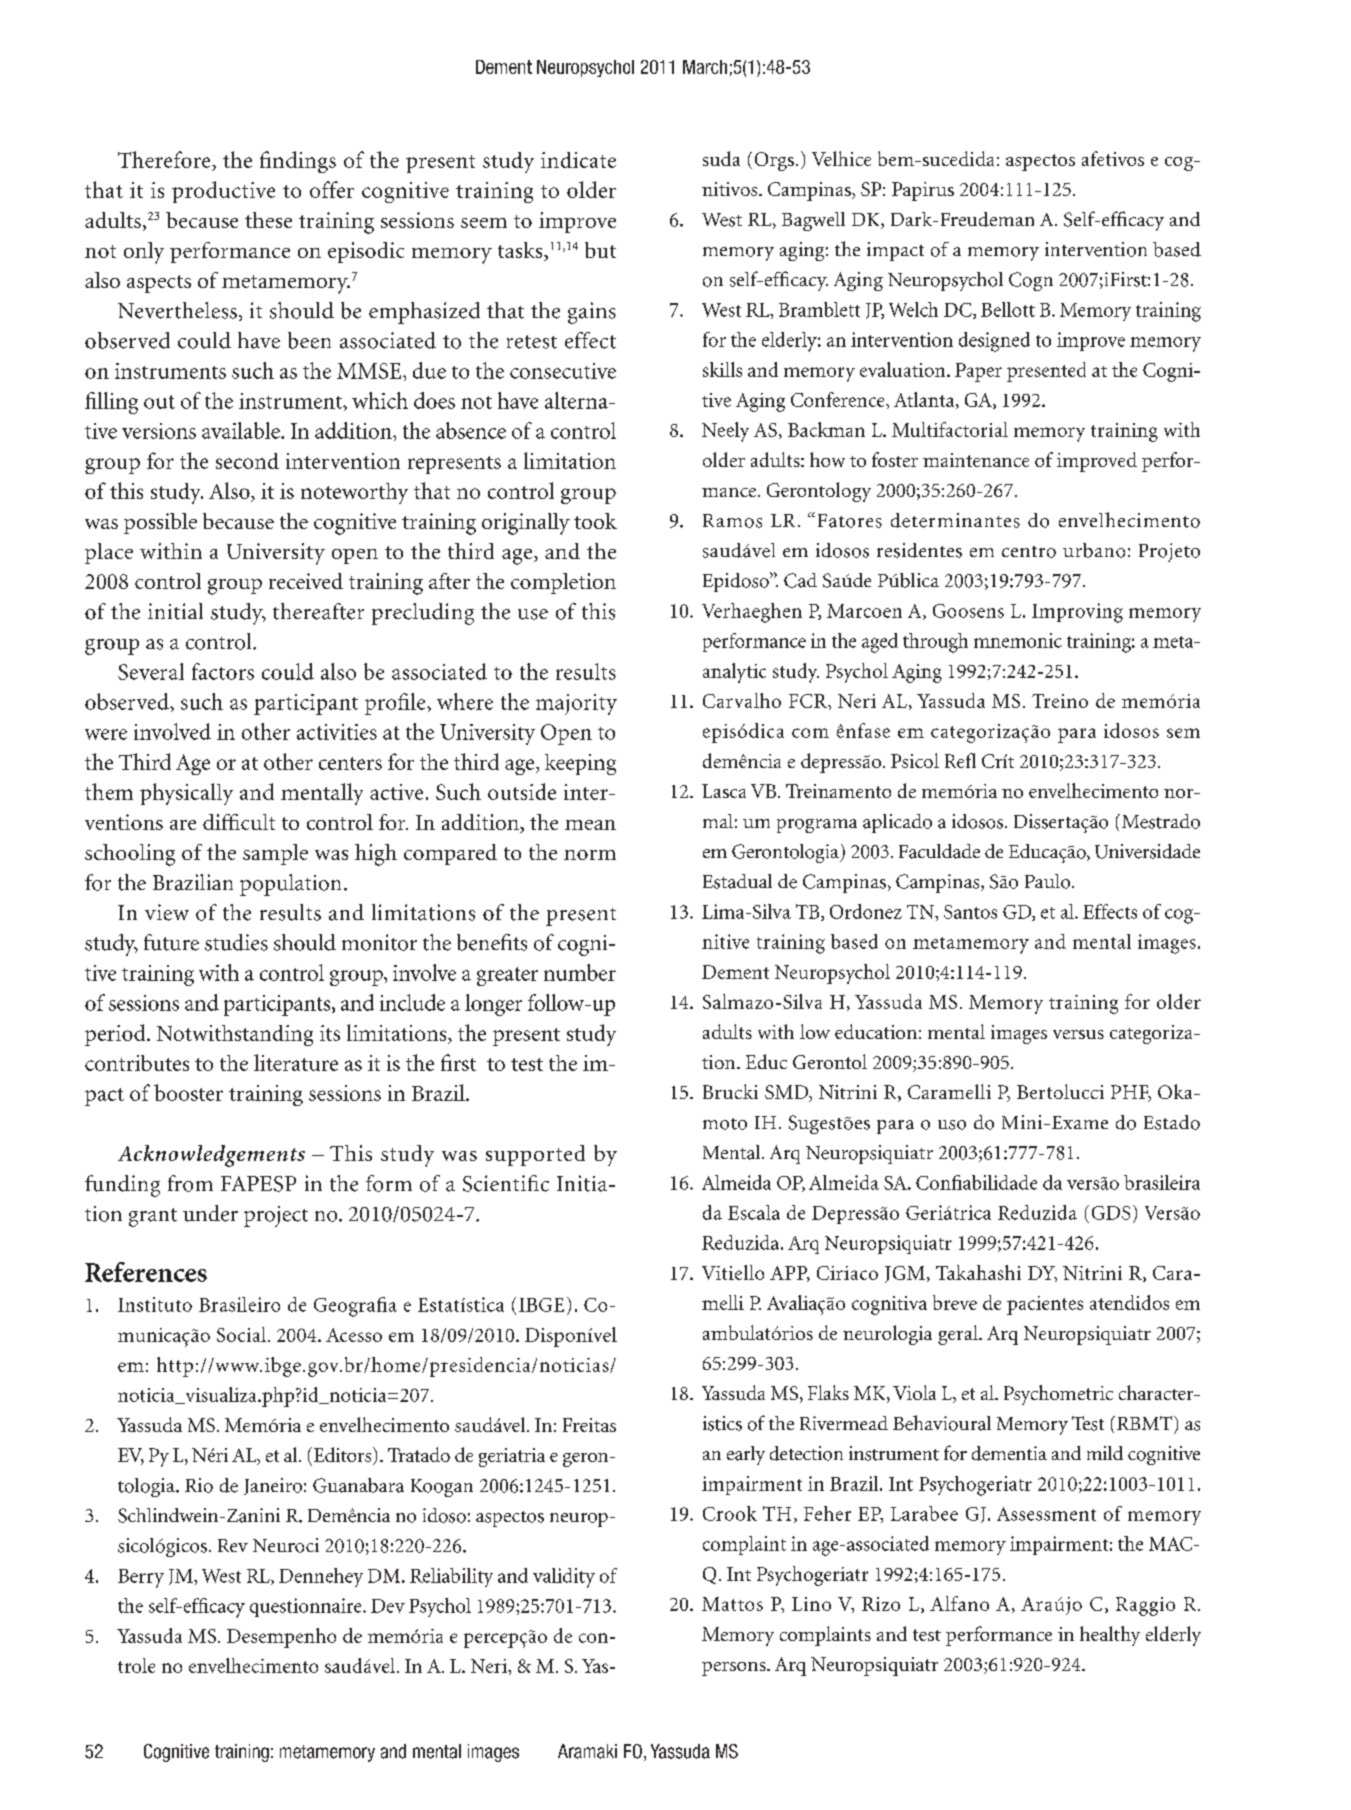 Image resolution: width=1351 pixels, height=1810 pixels. I want to click on Paulo, so click(1049, 881).
